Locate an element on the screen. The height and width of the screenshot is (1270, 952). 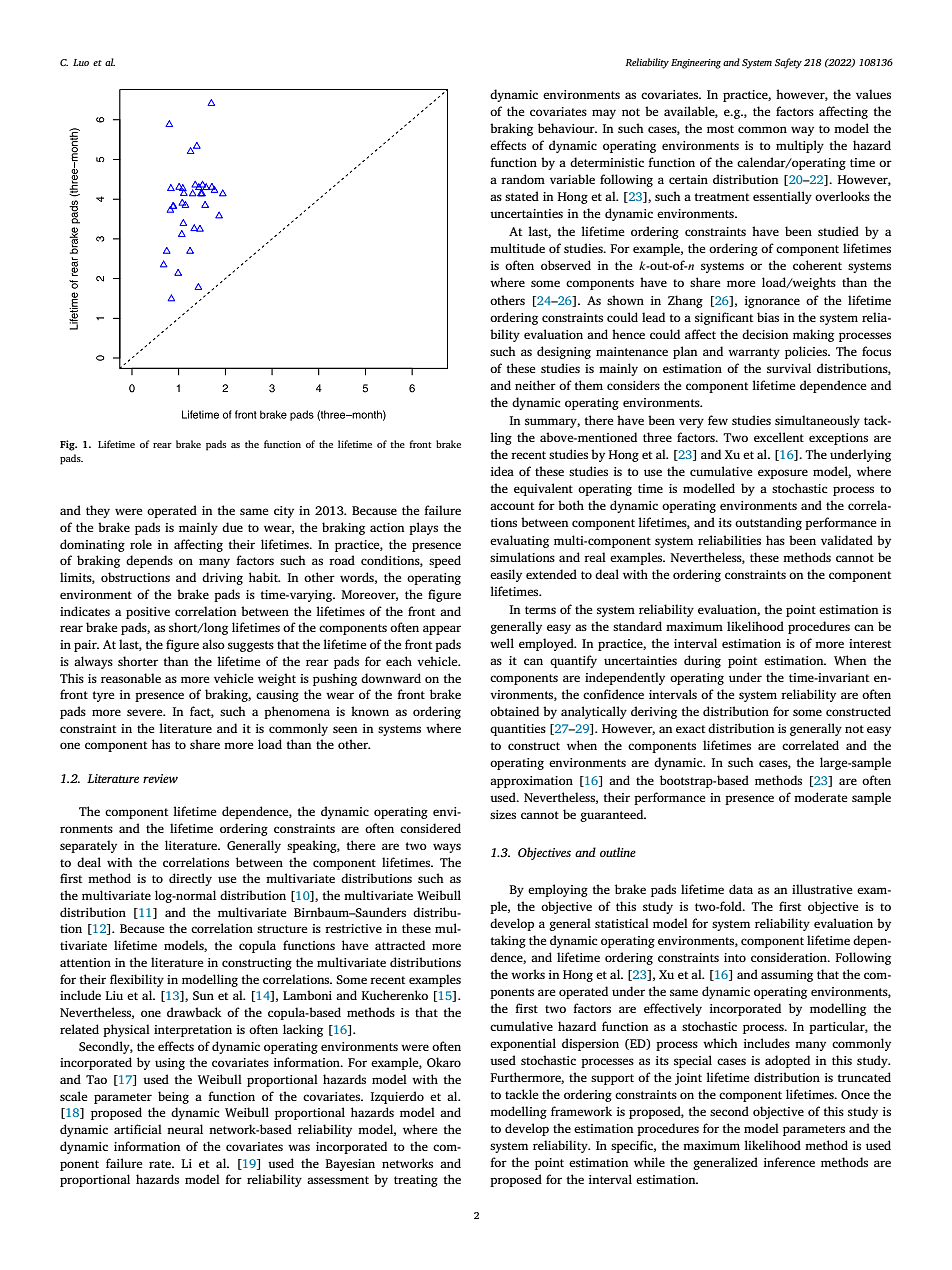
interest is located at coordinates (870, 643).
